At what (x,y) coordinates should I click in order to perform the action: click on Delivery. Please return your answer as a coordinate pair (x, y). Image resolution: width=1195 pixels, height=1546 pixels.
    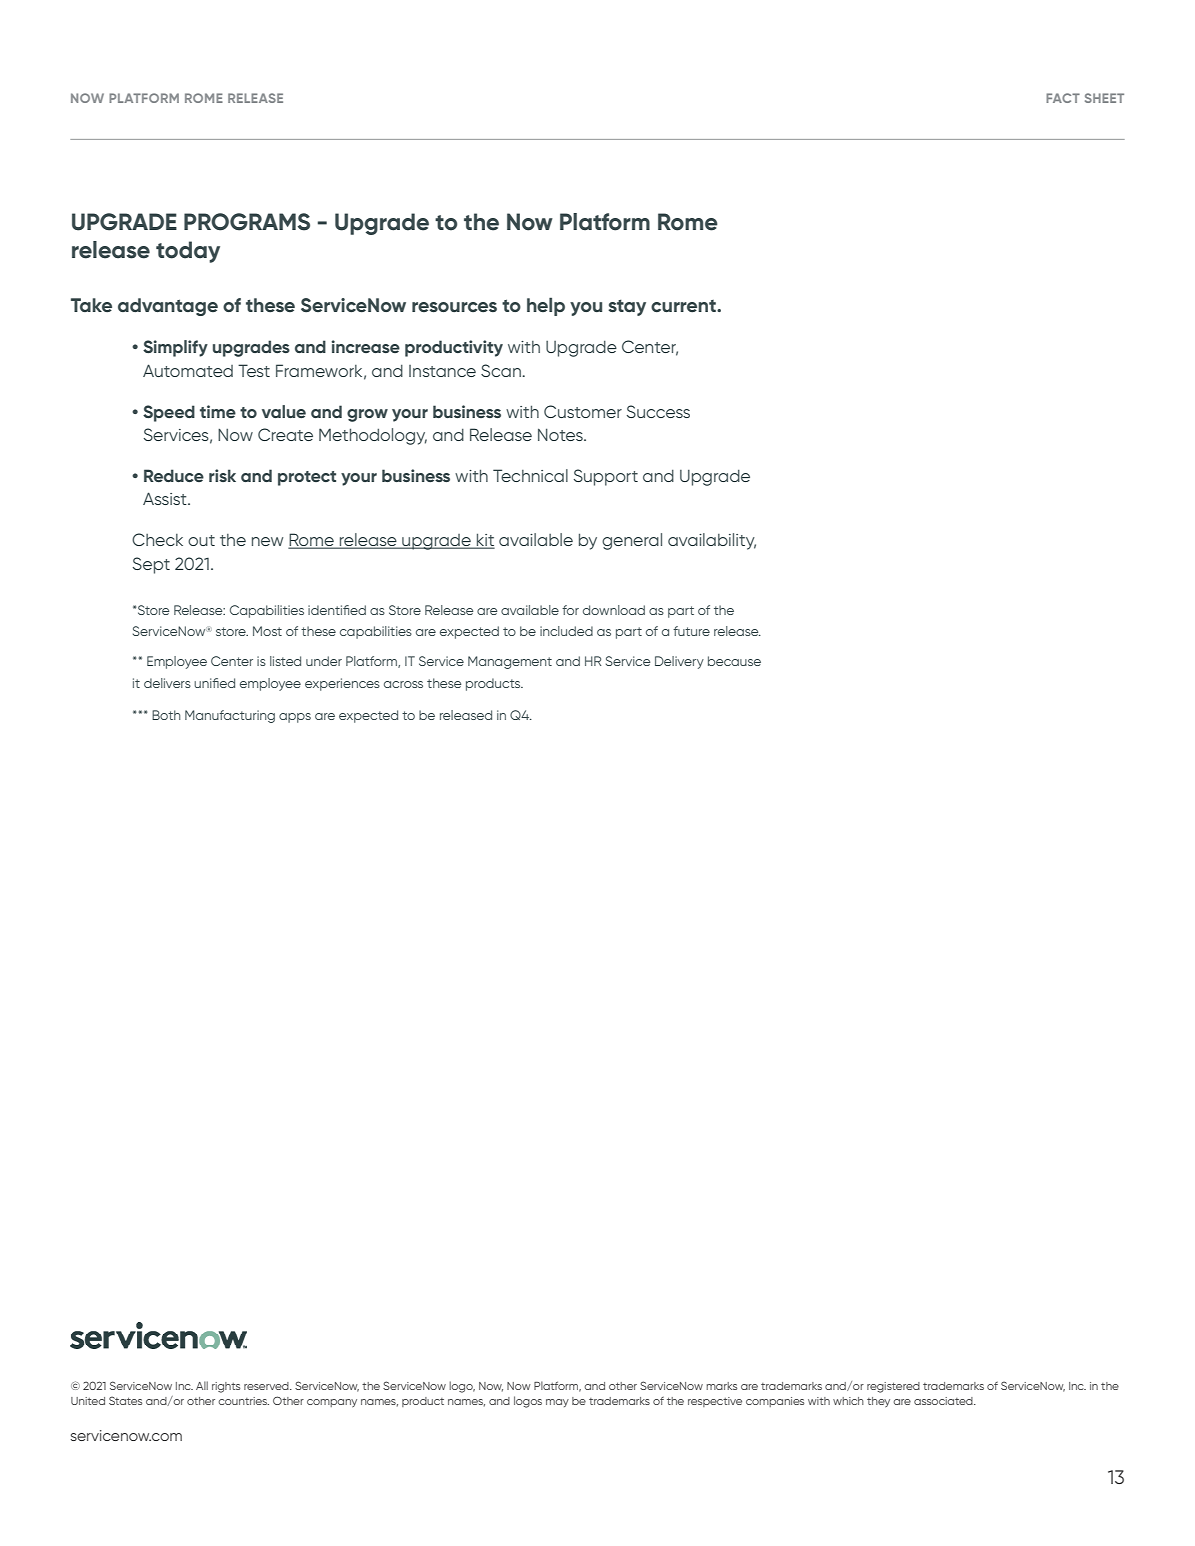
    Looking at the image, I should click on (679, 662).
